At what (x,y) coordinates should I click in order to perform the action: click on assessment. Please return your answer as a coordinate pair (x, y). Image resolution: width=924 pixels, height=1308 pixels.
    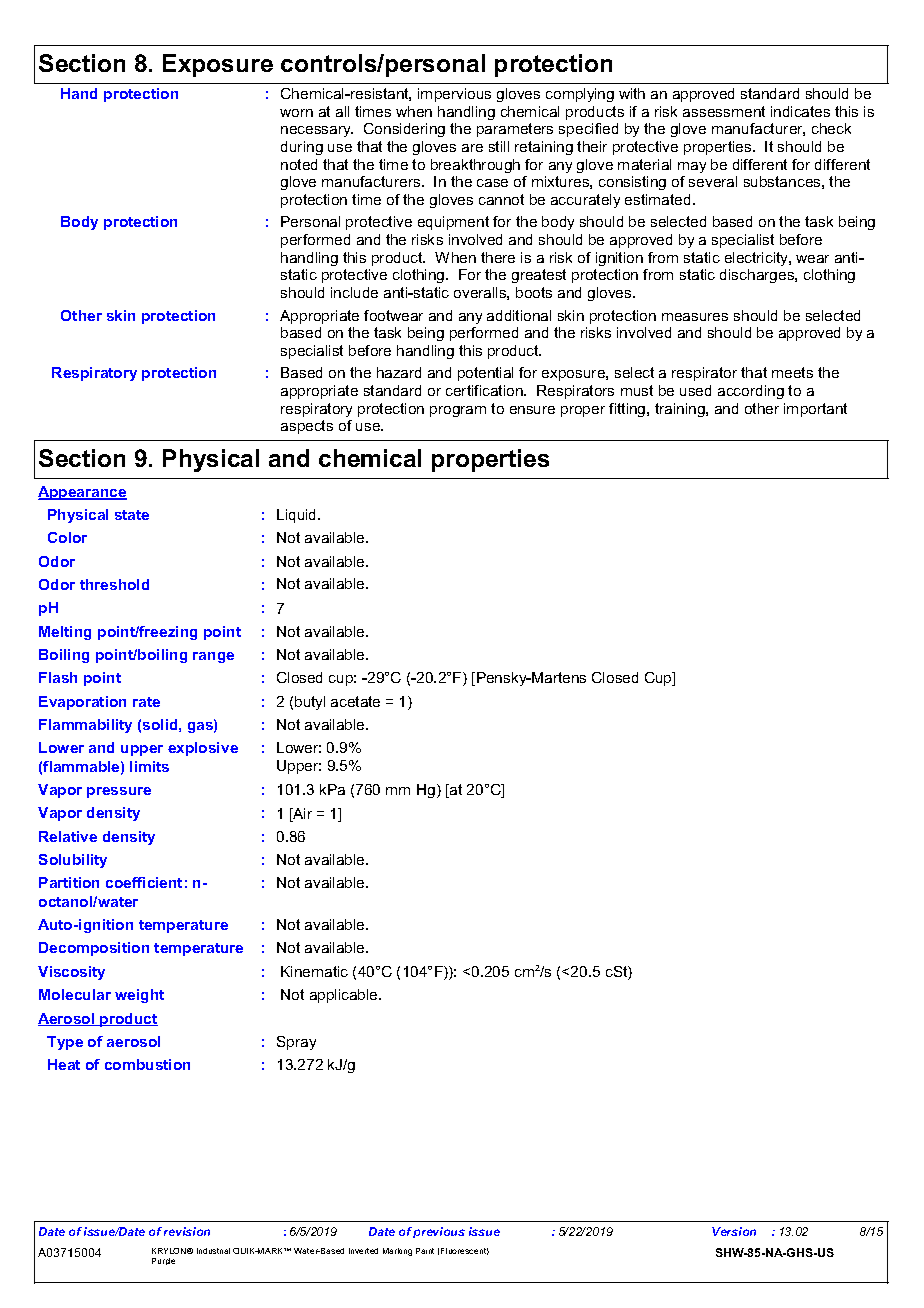
    Looking at the image, I should click on (724, 111).
